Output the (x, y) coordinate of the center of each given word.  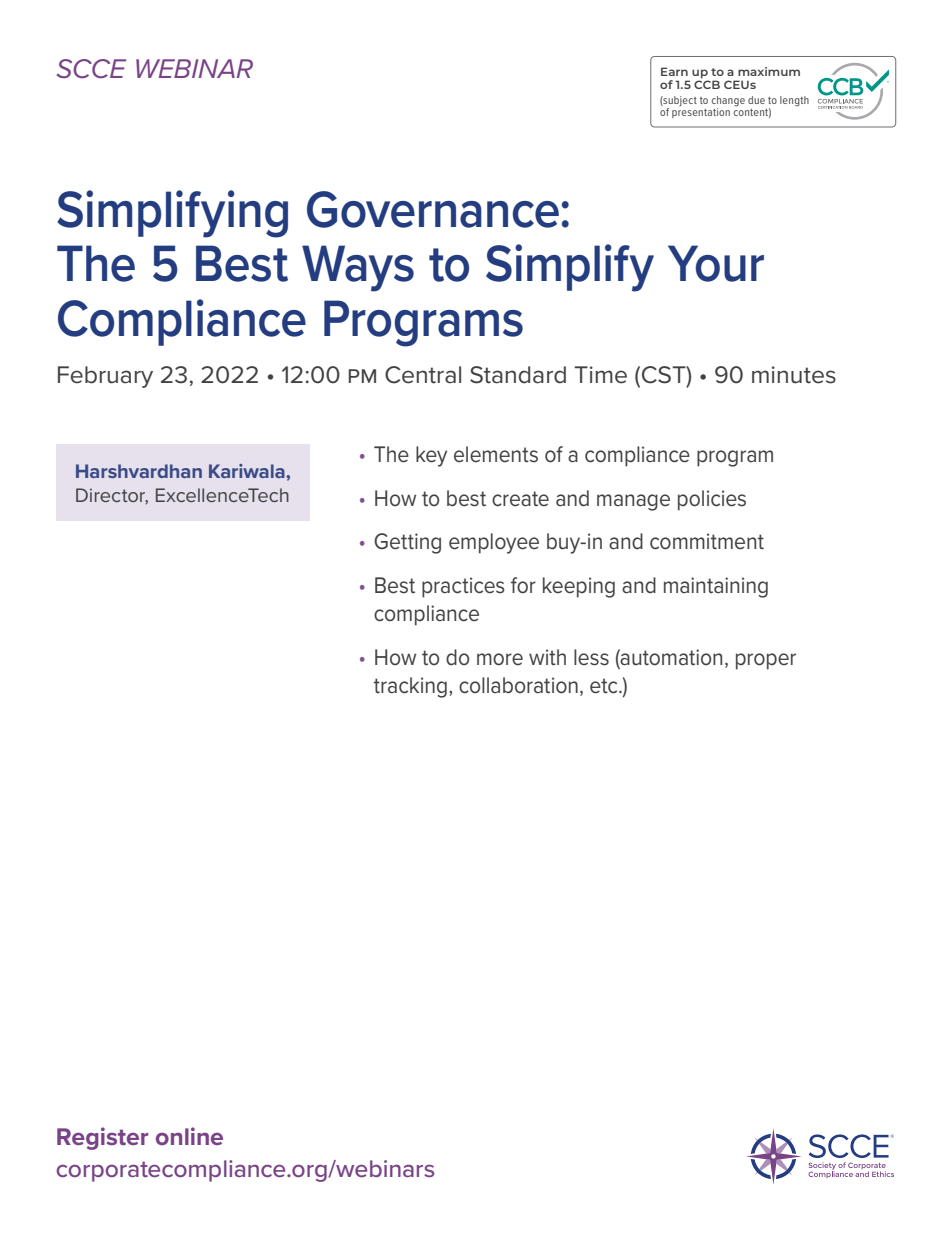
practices (463, 587)
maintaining (716, 587)
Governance (433, 209)
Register (102, 1138)
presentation (701, 113)
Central (423, 375)
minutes (794, 375)
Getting (407, 543)
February (105, 377)
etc (605, 686)
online (189, 1136)
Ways (358, 268)
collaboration (518, 685)
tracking (410, 687)
